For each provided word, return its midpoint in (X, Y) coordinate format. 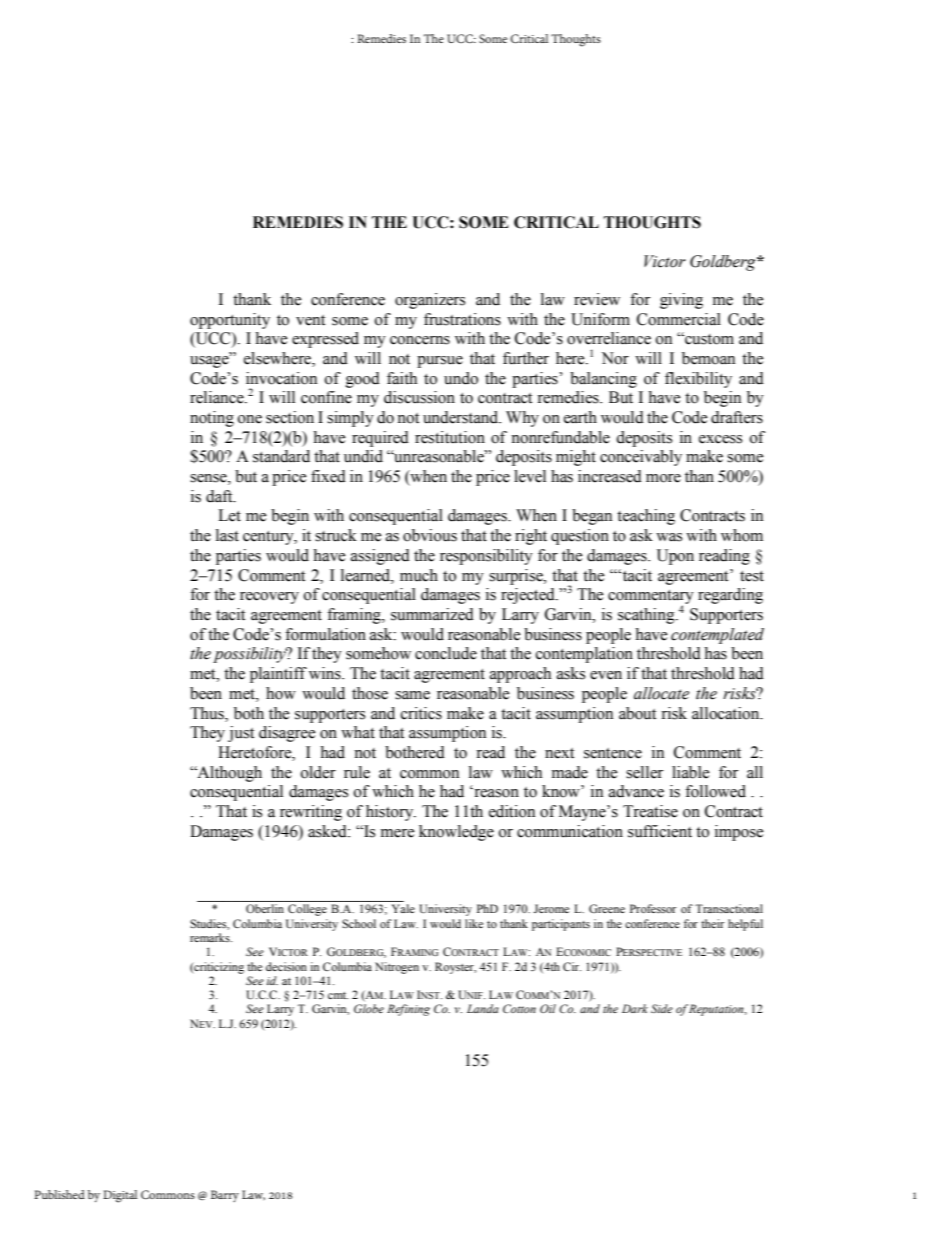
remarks (211, 937)
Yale (403, 908)
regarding (730, 596)
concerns (420, 340)
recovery (269, 598)
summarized (432, 614)
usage (210, 361)
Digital (120, 1196)
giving (681, 301)
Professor (653, 908)
